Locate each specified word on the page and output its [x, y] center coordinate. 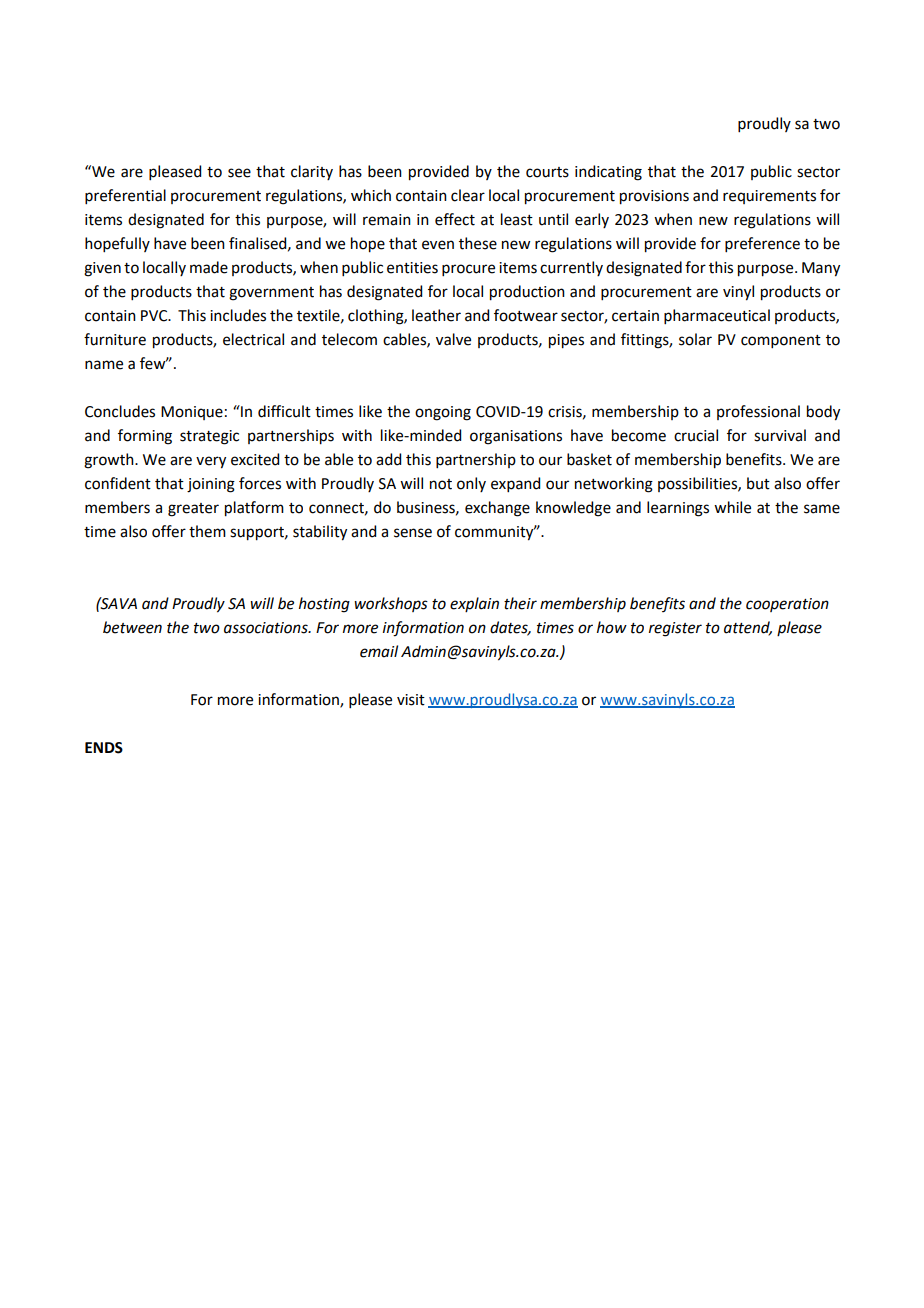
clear [468, 195]
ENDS [104, 748]
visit [411, 700]
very [211, 462]
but [758, 483]
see [239, 173]
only [471, 484]
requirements [769, 197]
